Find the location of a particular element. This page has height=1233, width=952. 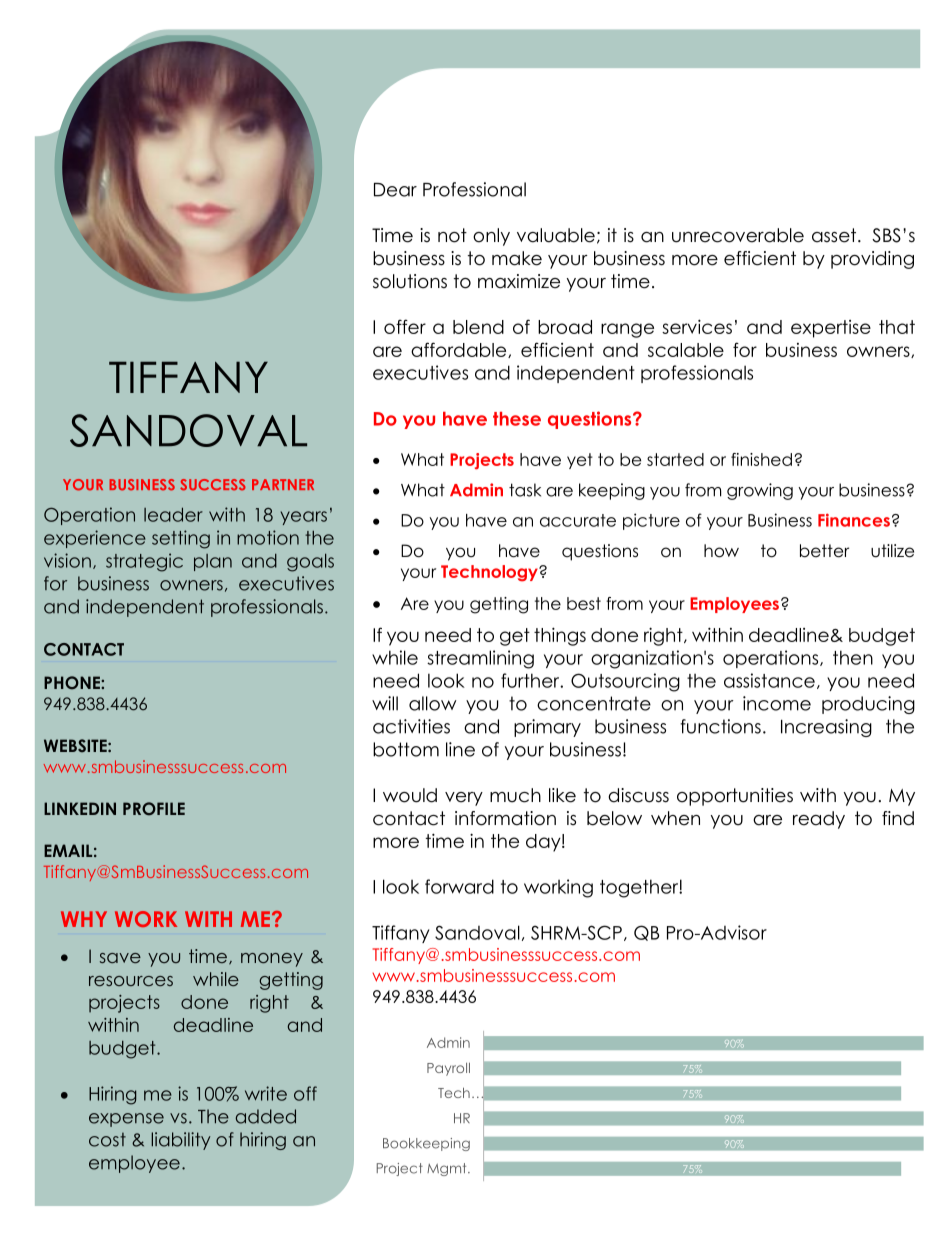

liability is located at coordinates (181, 1141).
